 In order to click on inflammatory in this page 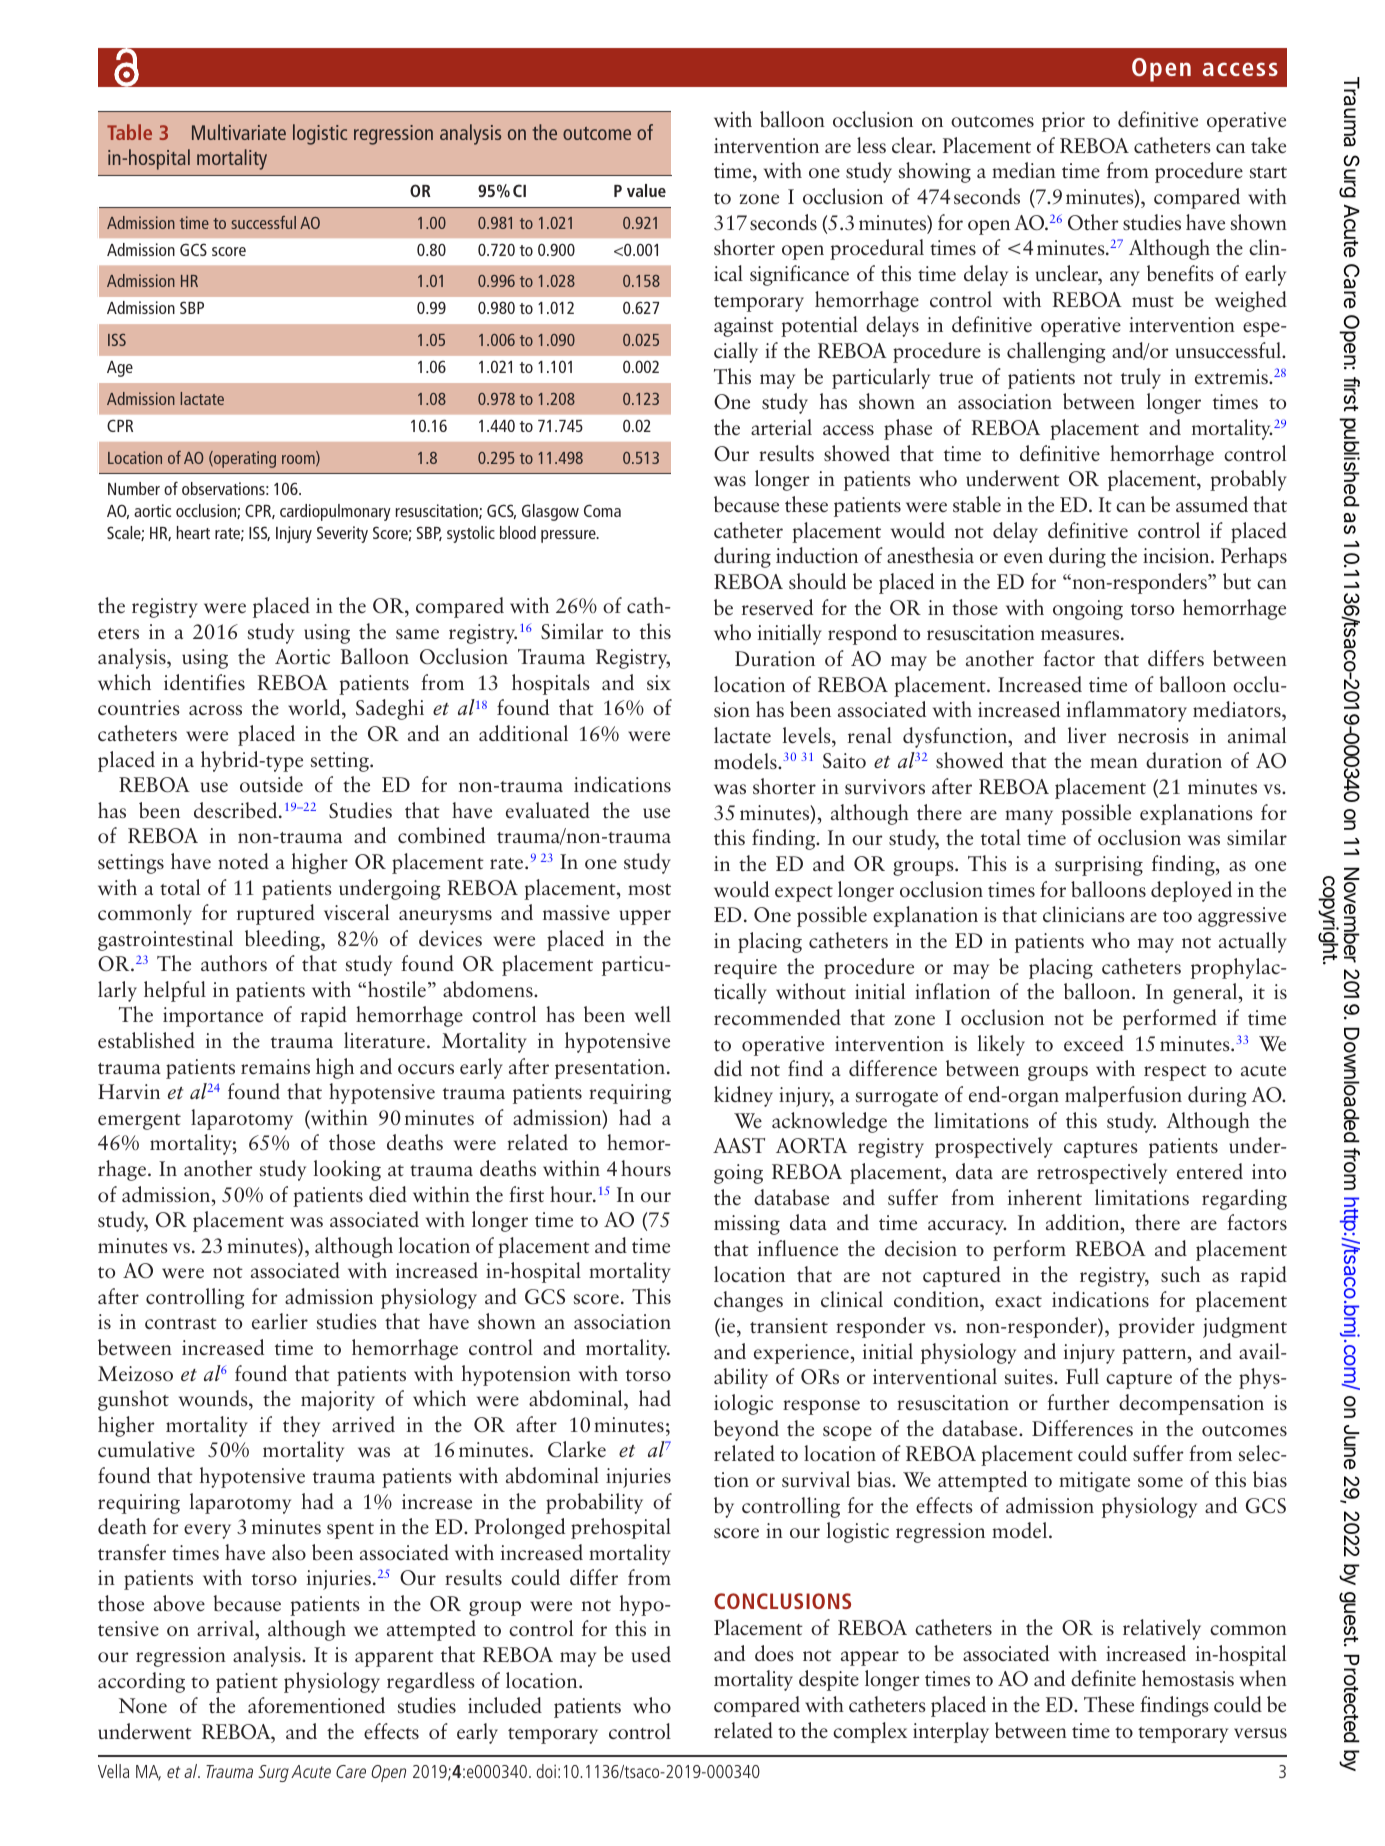, I will do `click(1127, 711)`.
